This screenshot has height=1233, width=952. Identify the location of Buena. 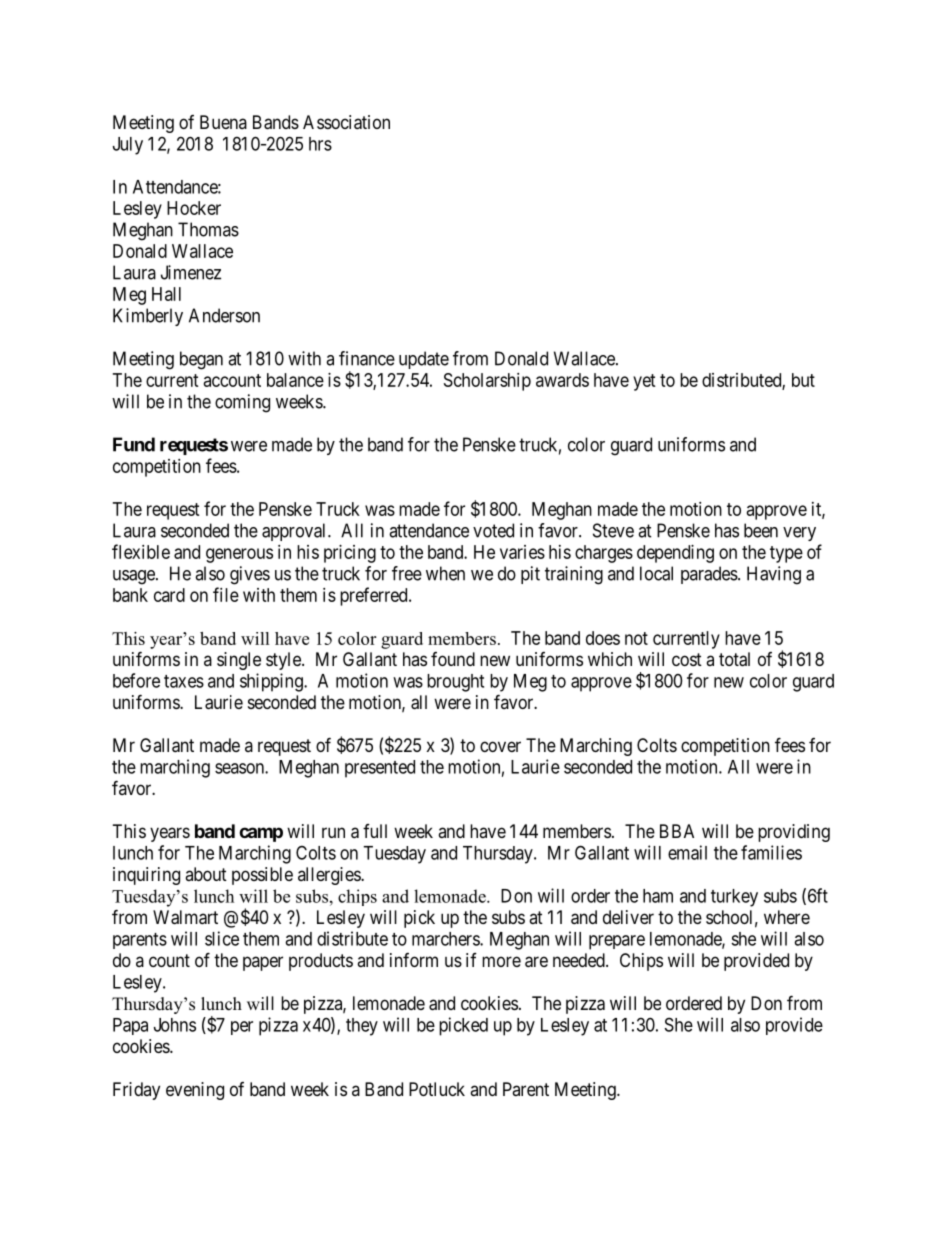
(223, 122).
